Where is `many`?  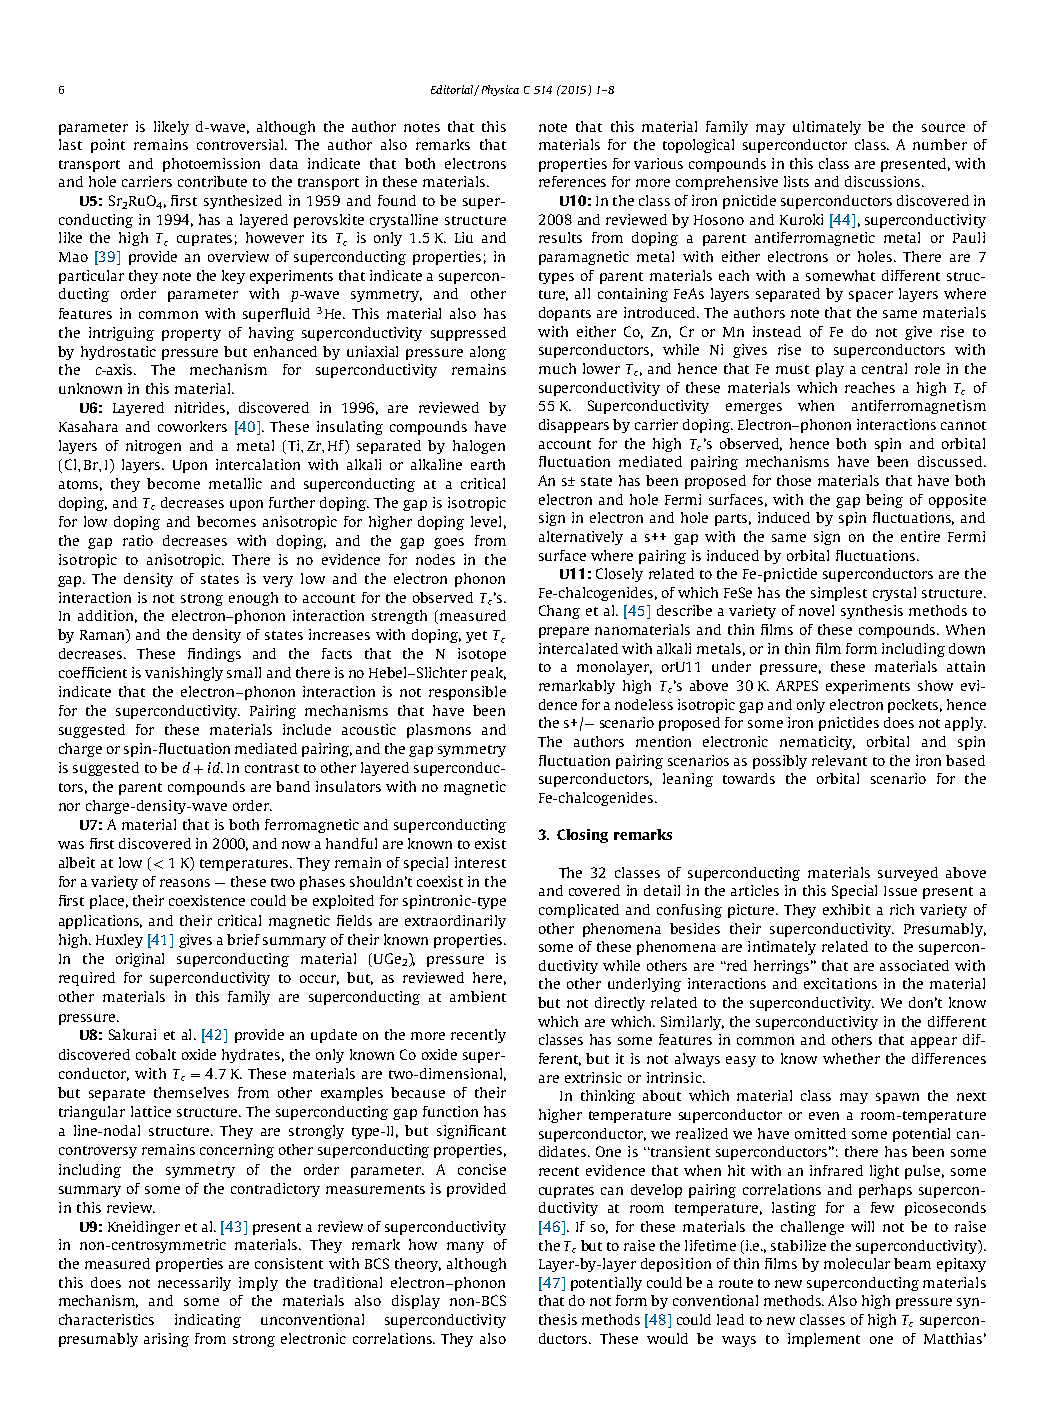
many is located at coordinates (465, 1247).
